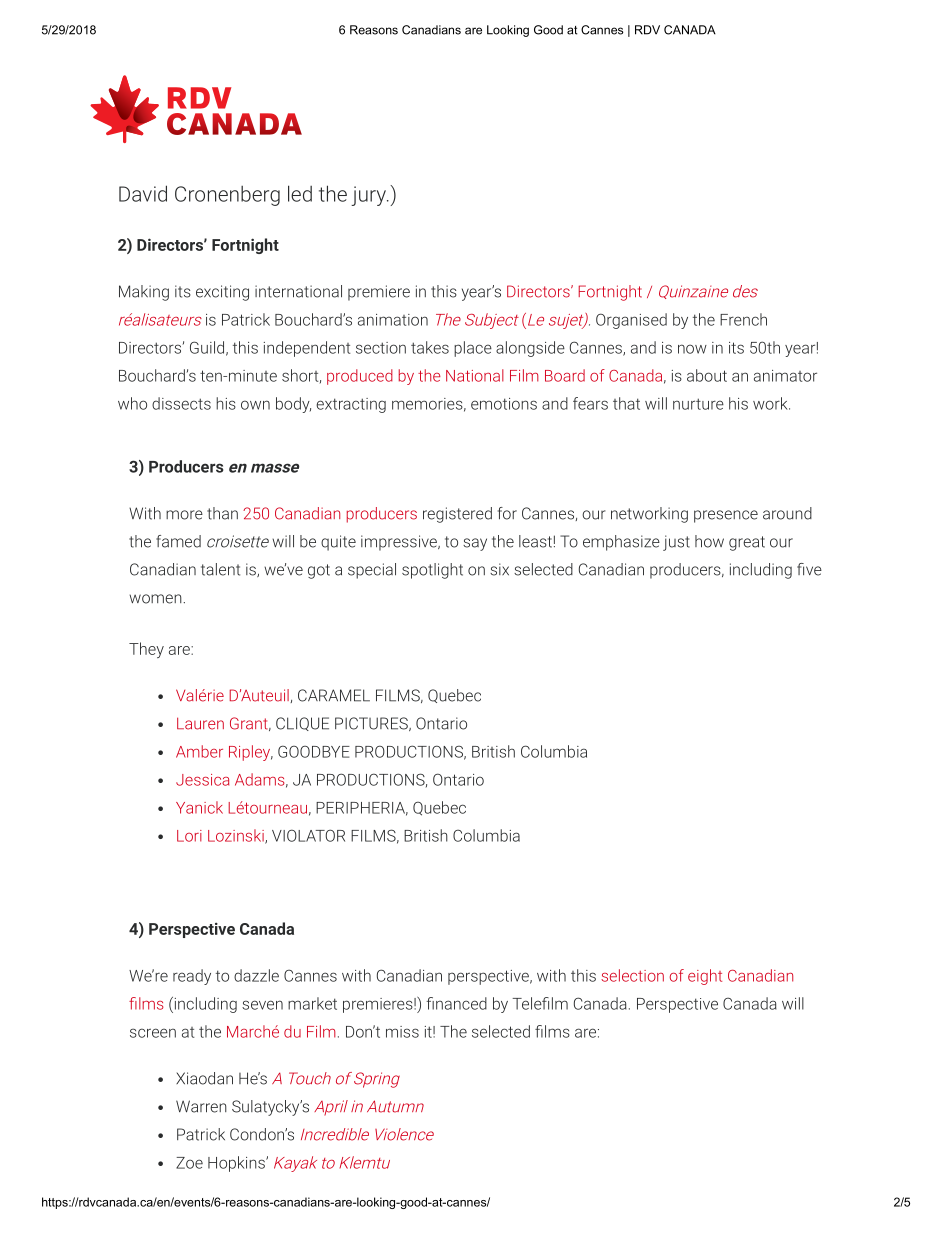  Describe the element at coordinates (227, 196) in the screenshot. I see `Cronenberg` at that location.
